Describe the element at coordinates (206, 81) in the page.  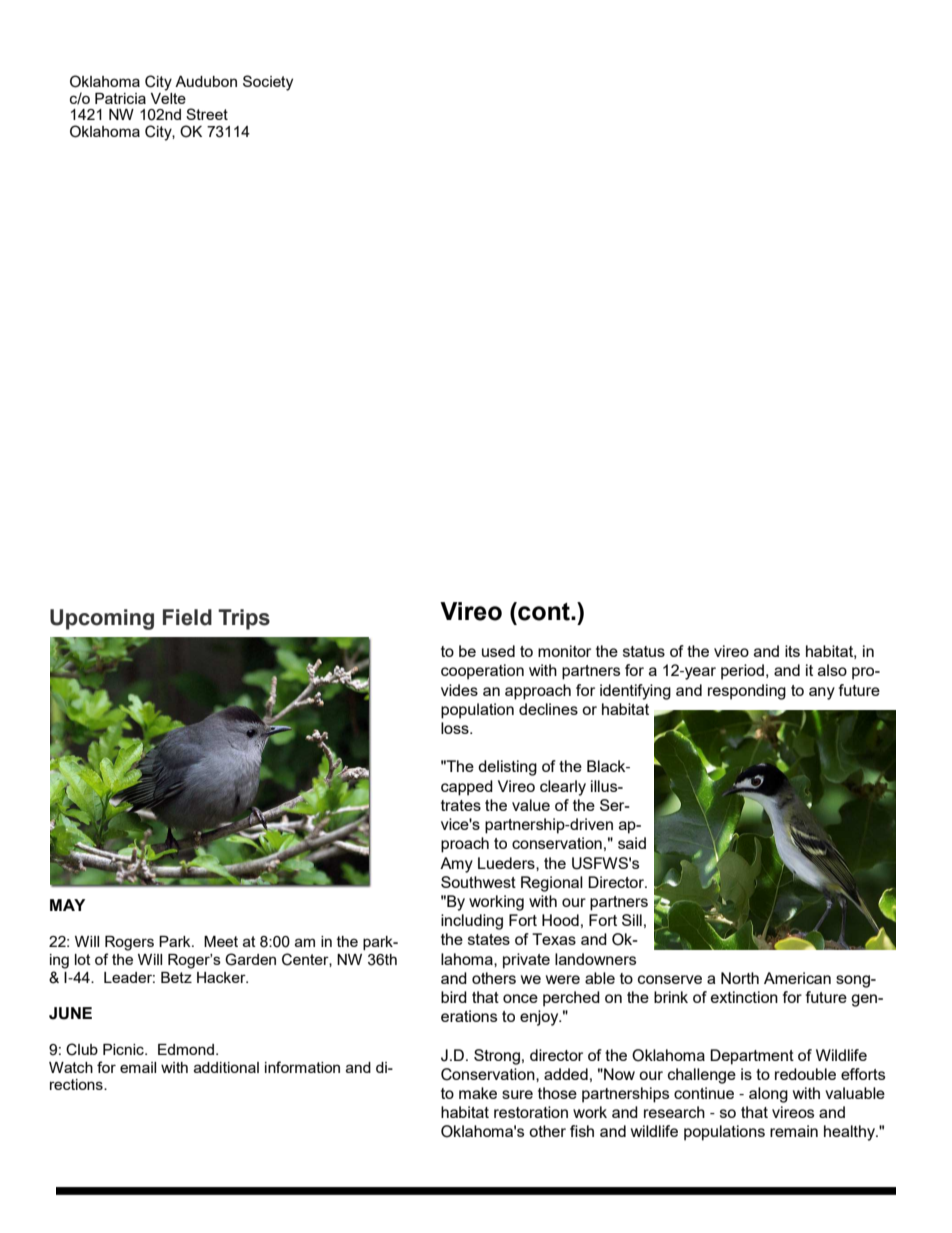
I see `Audubon` at that location.
